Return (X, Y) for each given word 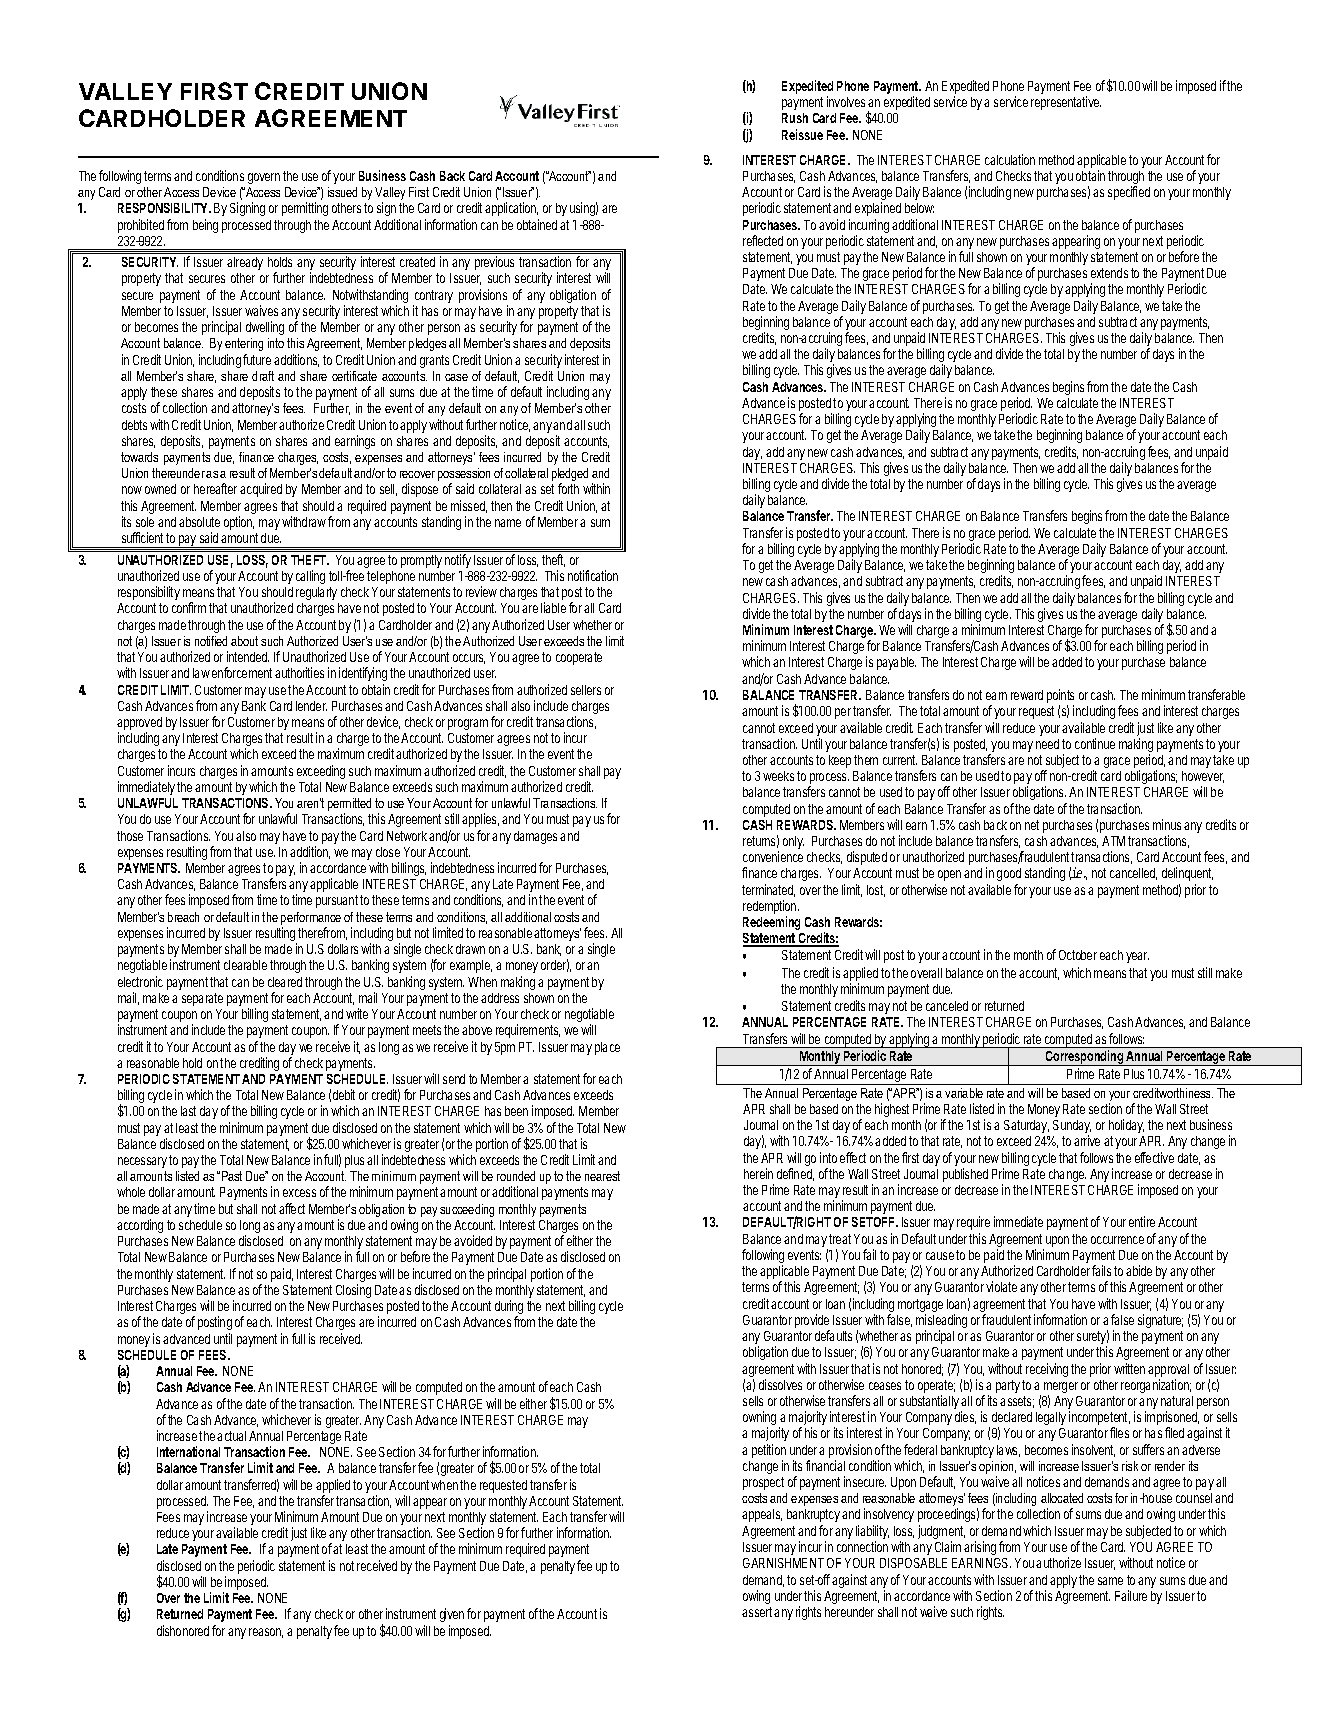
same (1110, 1581)
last (188, 1111)
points (1060, 697)
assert (757, 1612)
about (244, 641)
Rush (795, 118)
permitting (305, 209)
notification (593, 575)
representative (1066, 103)
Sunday (1072, 1128)
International (188, 1451)
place (607, 1048)
